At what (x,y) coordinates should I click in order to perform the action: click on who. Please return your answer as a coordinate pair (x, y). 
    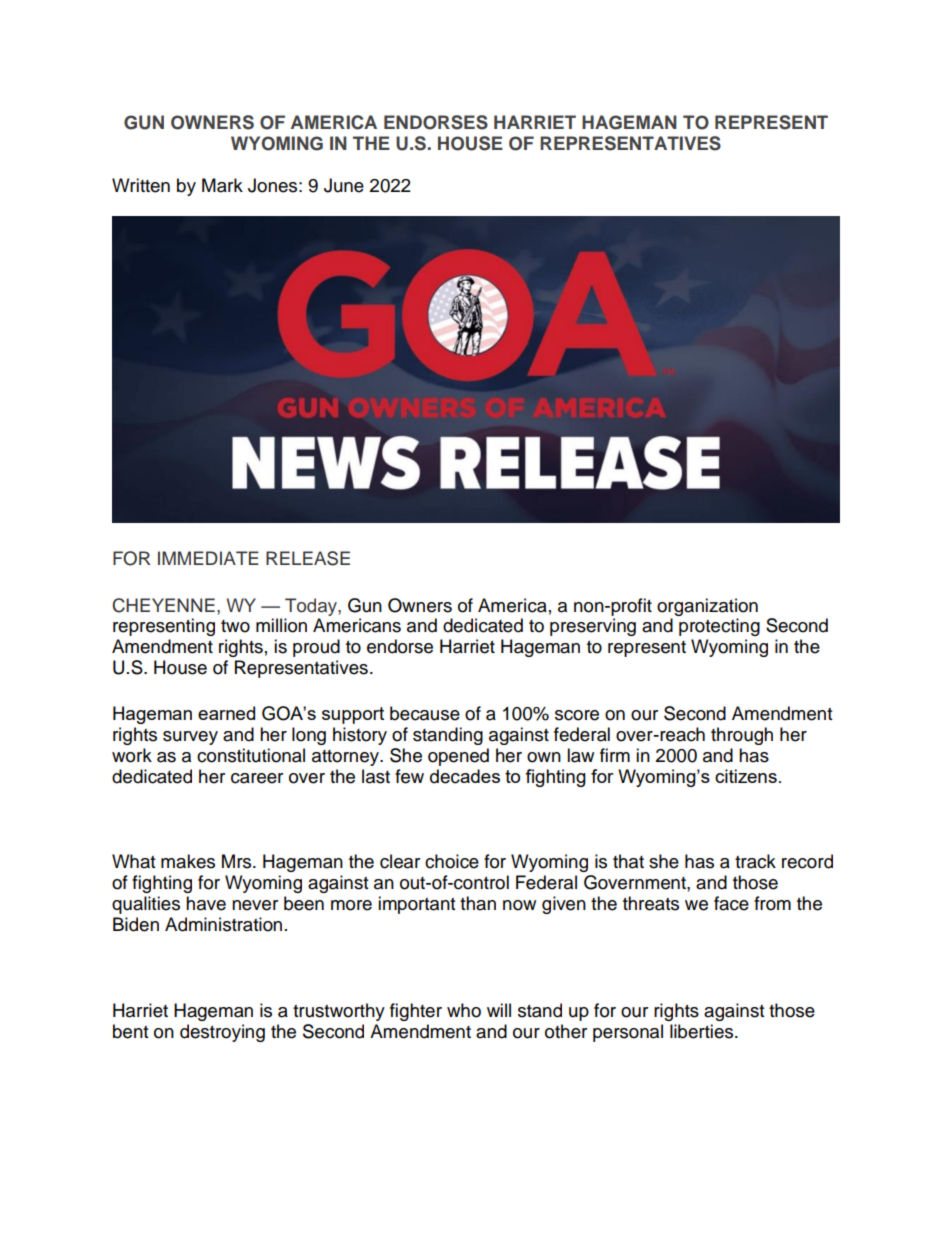
    Looking at the image, I should click on (464, 1010).
